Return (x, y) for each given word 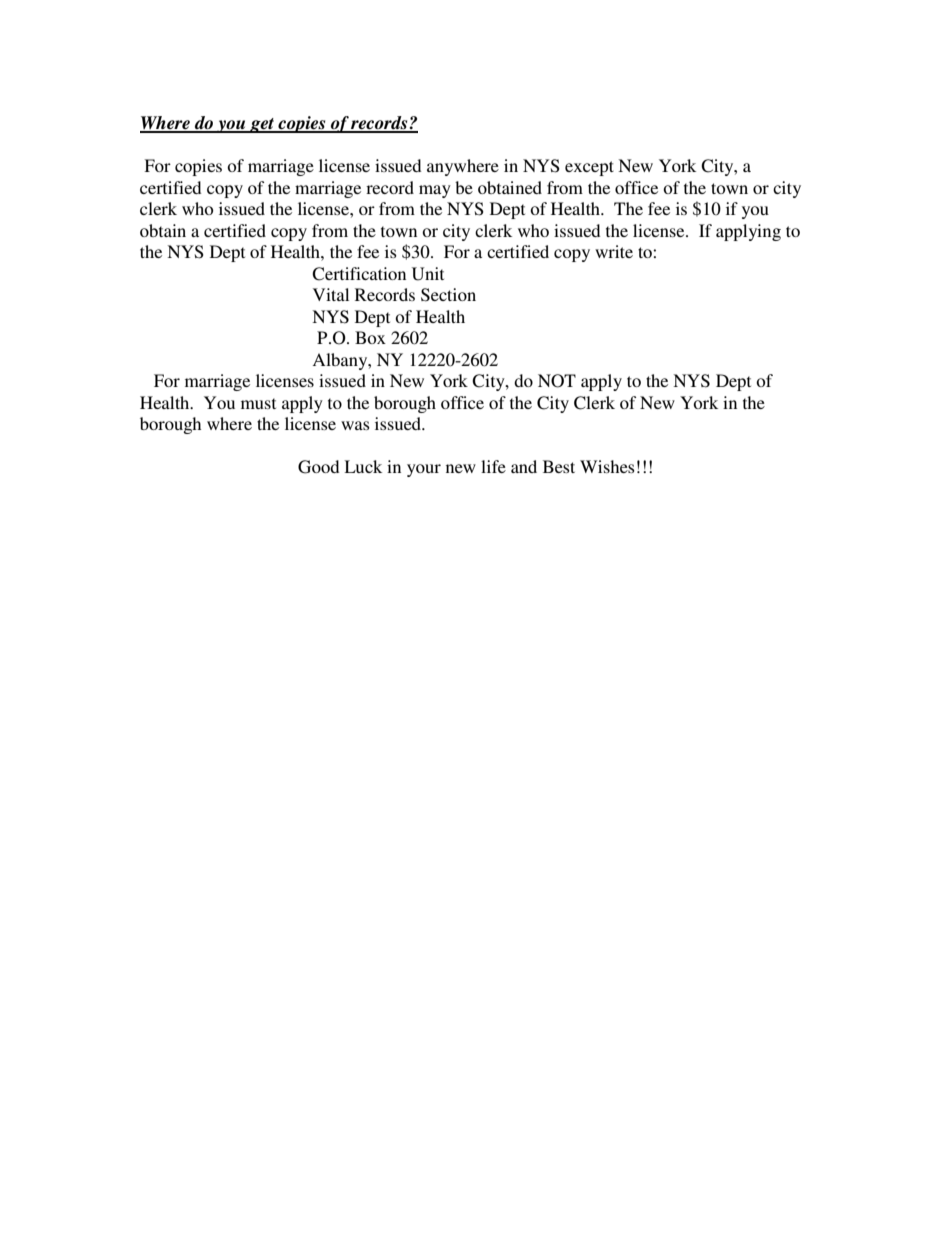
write (614, 251)
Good (318, 467)
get (262, 125)
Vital (331, 294)
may (435, 191)
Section (448, 295)
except (589, 168)
